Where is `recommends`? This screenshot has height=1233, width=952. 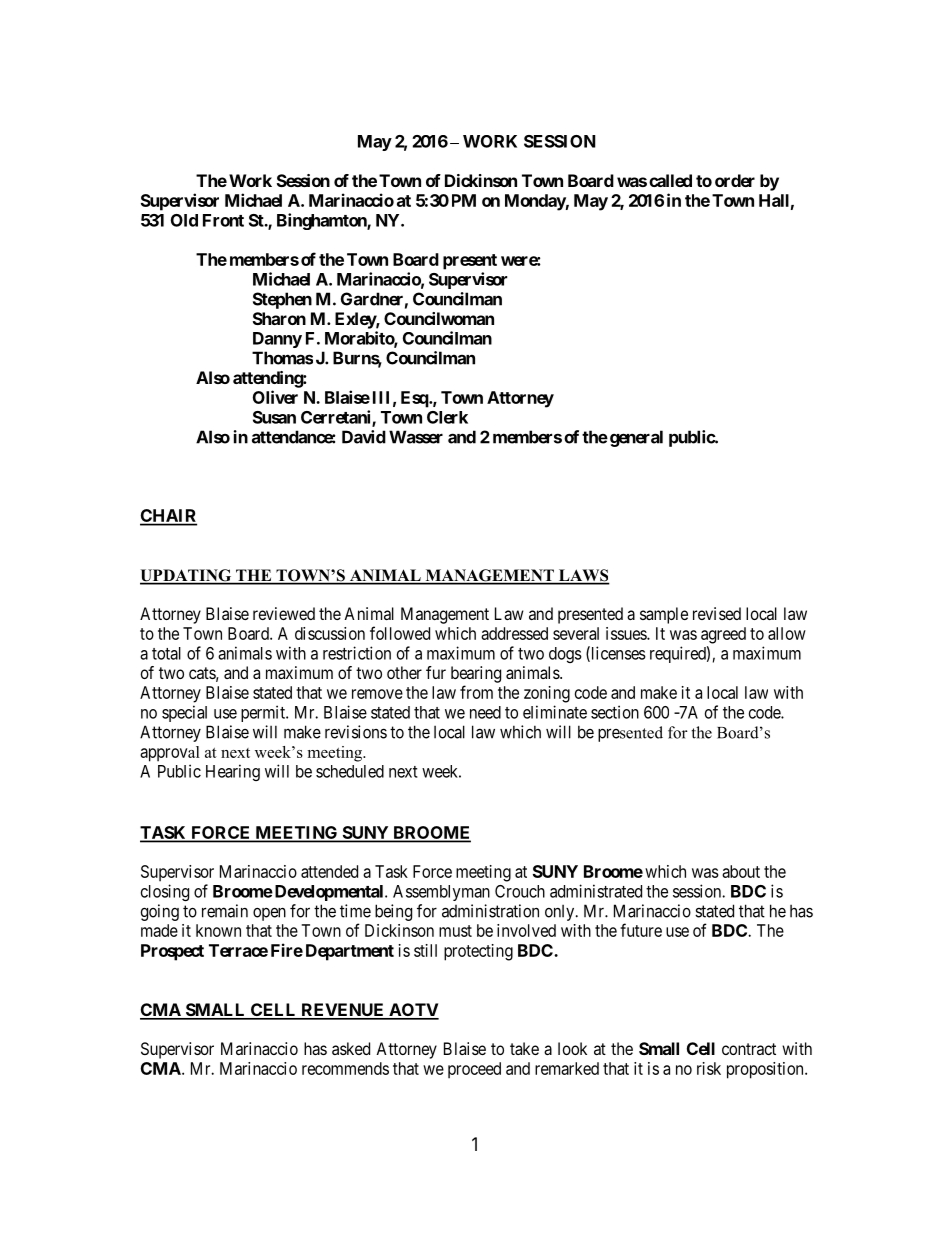
recommends is located at coordinates (345, 1068).
